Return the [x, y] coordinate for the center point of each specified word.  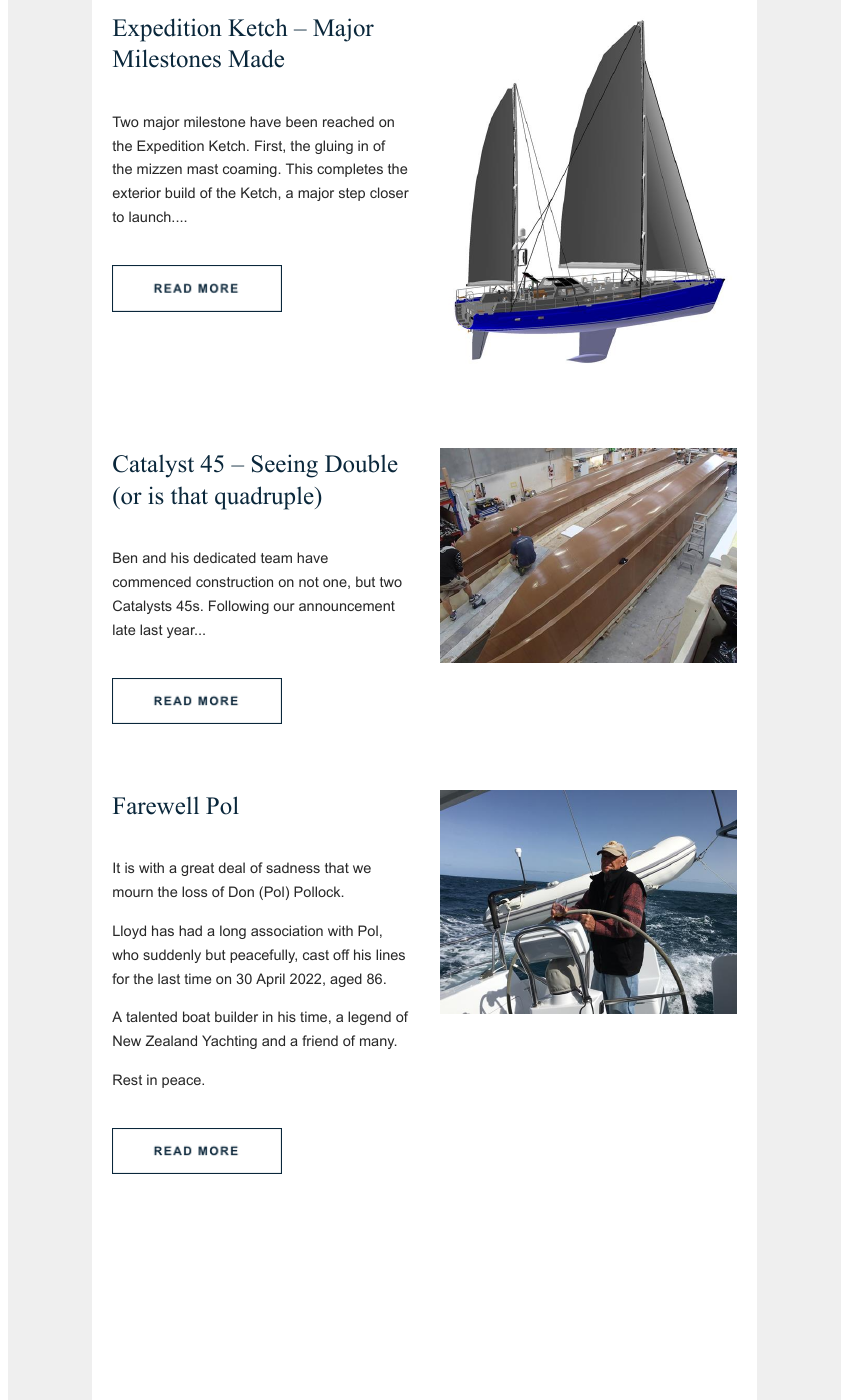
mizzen [159, 168]
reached [348, 121]
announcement [347, 606]
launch [151, 216]
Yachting [229, 1042]
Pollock [318, 891]
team [276, 558]
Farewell [156, 806]
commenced [152, 581]
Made [256, 58]
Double [361, 463]
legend [369, 1018]
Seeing [285, 466]
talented [151, 1016]
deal [232, 867]
